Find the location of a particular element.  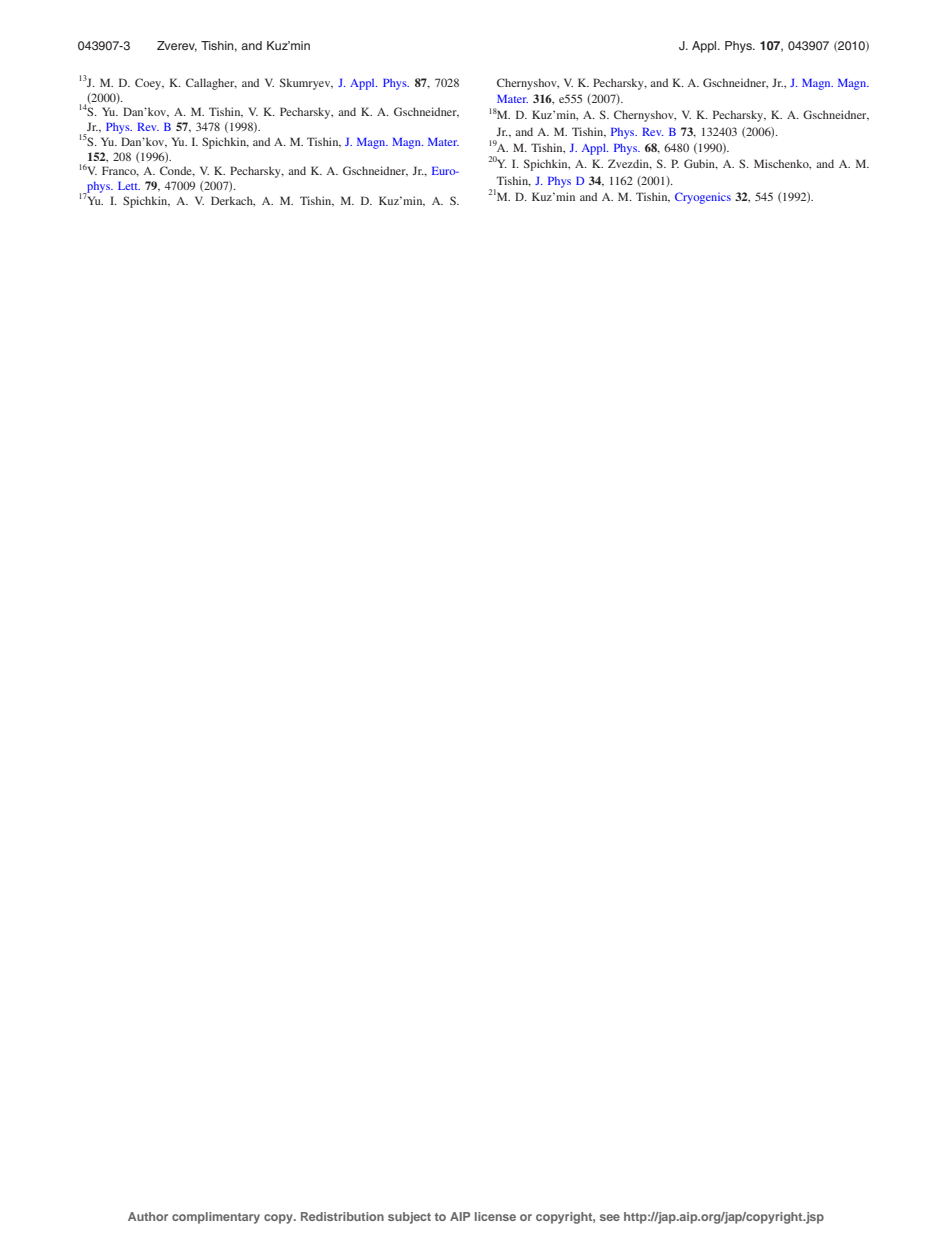

Author is located at coordinates (148, 1216).
